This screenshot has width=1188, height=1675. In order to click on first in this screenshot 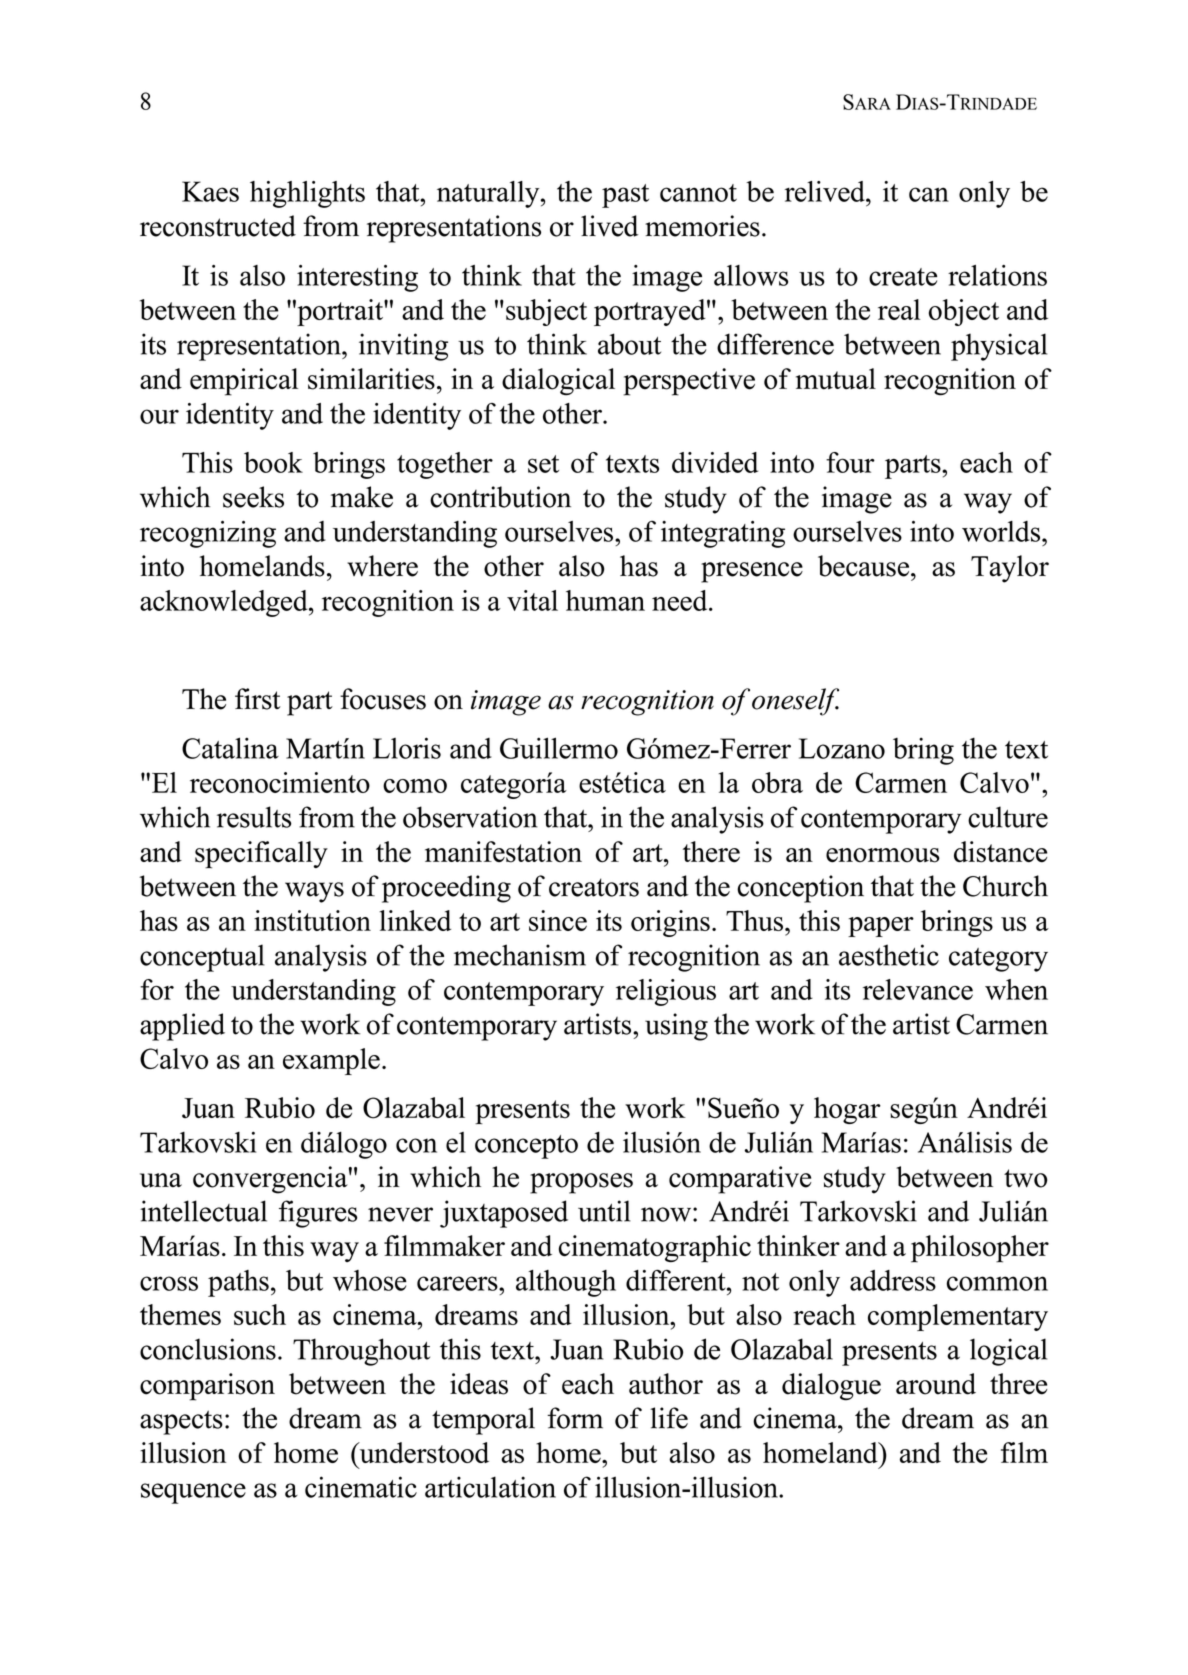, I will do `click(258, 699)`.
